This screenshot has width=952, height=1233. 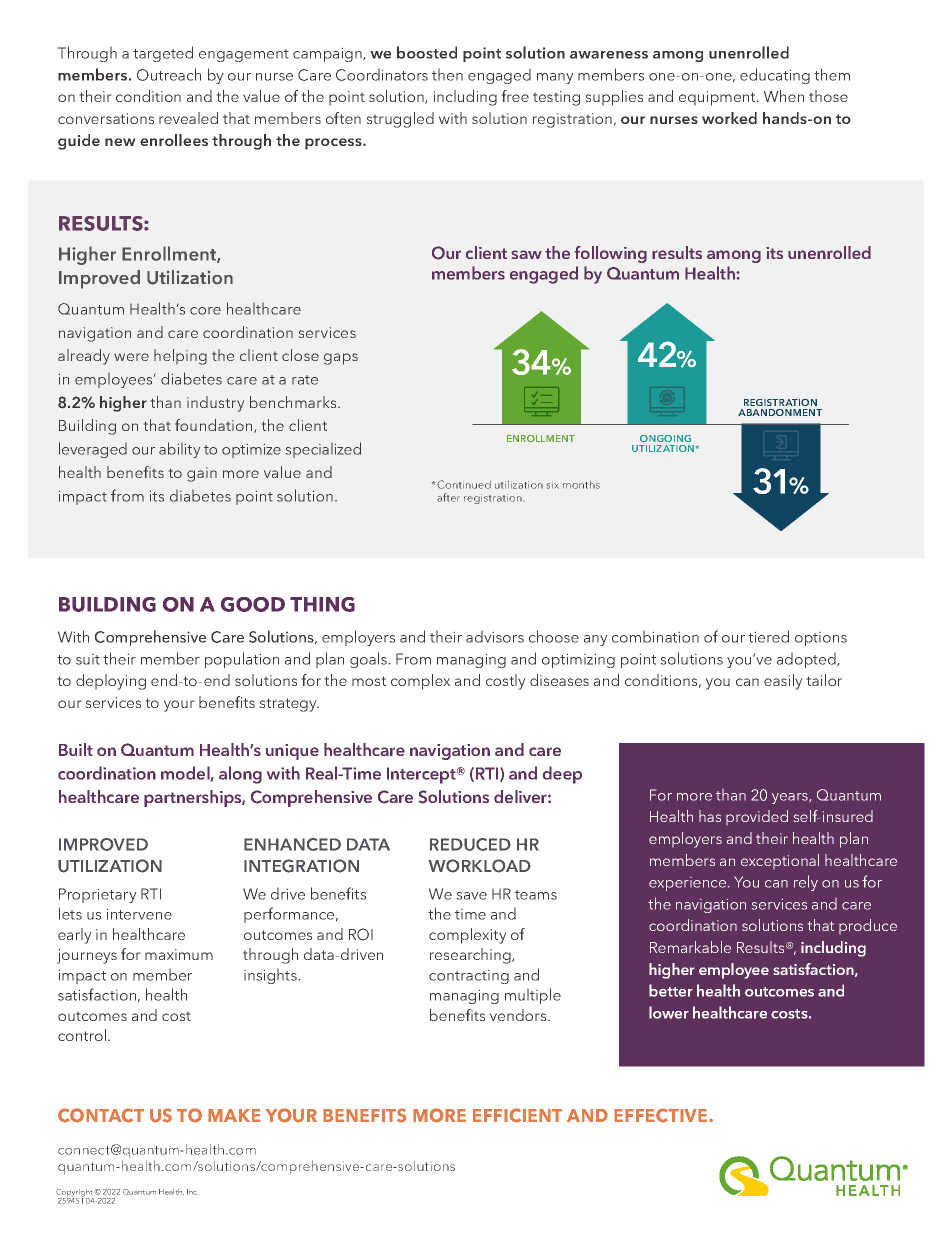 What do you see at coordinates (471, 896) in the screenshot?
I see `save` at bounding box center [471, 896].
